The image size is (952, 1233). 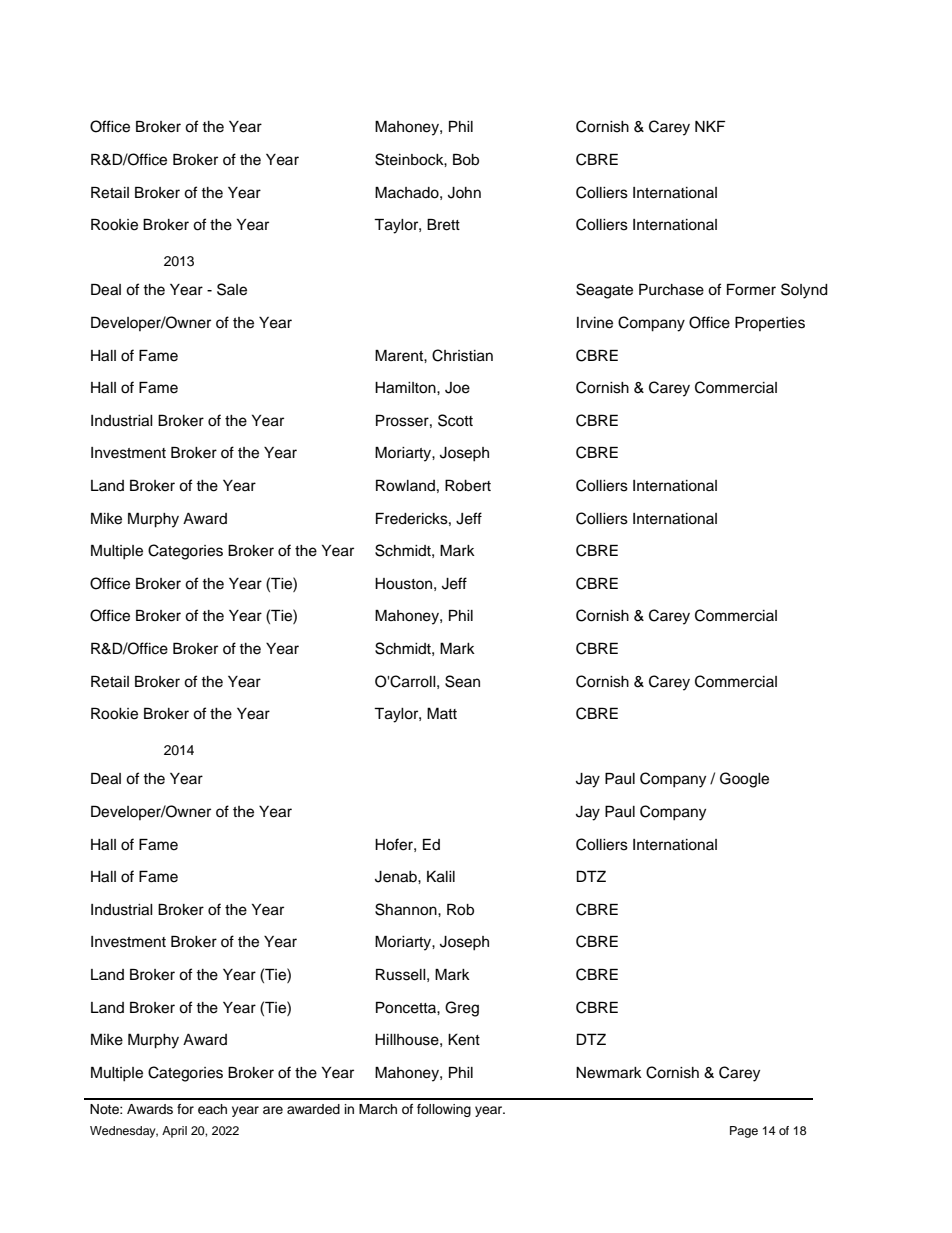 I want to click on Greg, so click(x=462, y=1009).
